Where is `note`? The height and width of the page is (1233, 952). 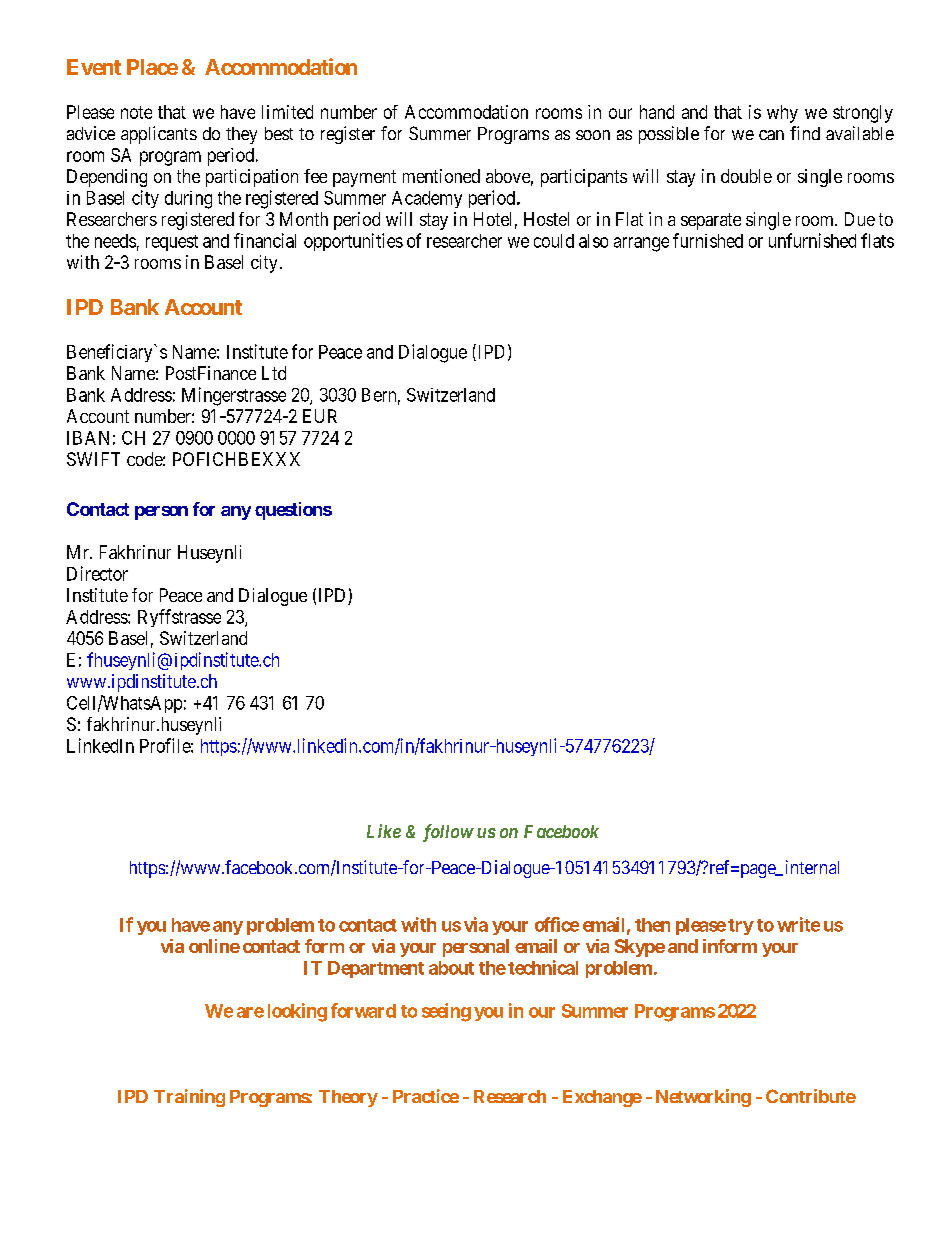 note is located at coordinates (136, 112).
